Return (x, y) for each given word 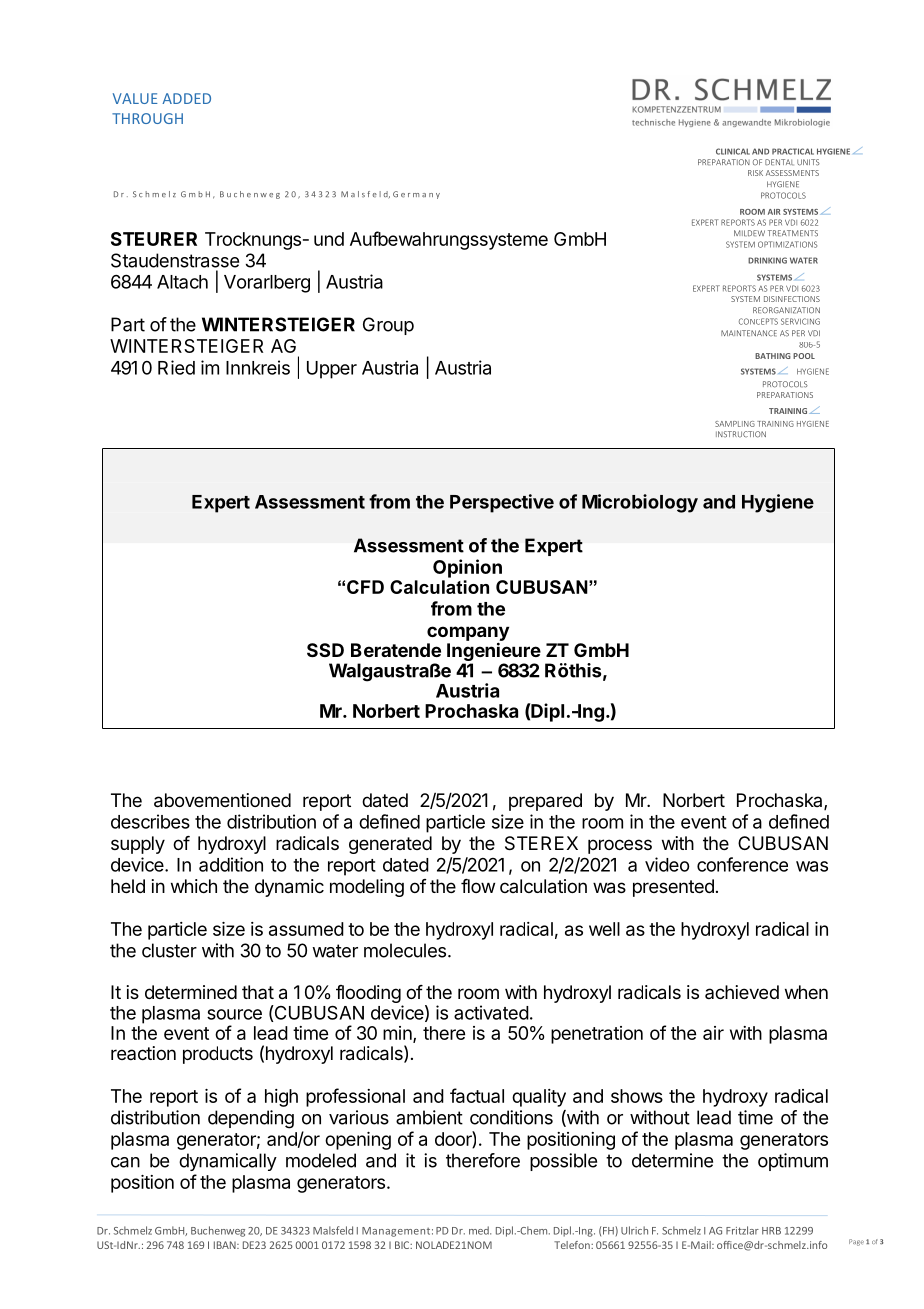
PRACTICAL (793, 151)
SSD (325, 650)
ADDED (186, 98)
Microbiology (640, 503)
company (468, 634)
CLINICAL (733, 151)
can (125, 1162)
